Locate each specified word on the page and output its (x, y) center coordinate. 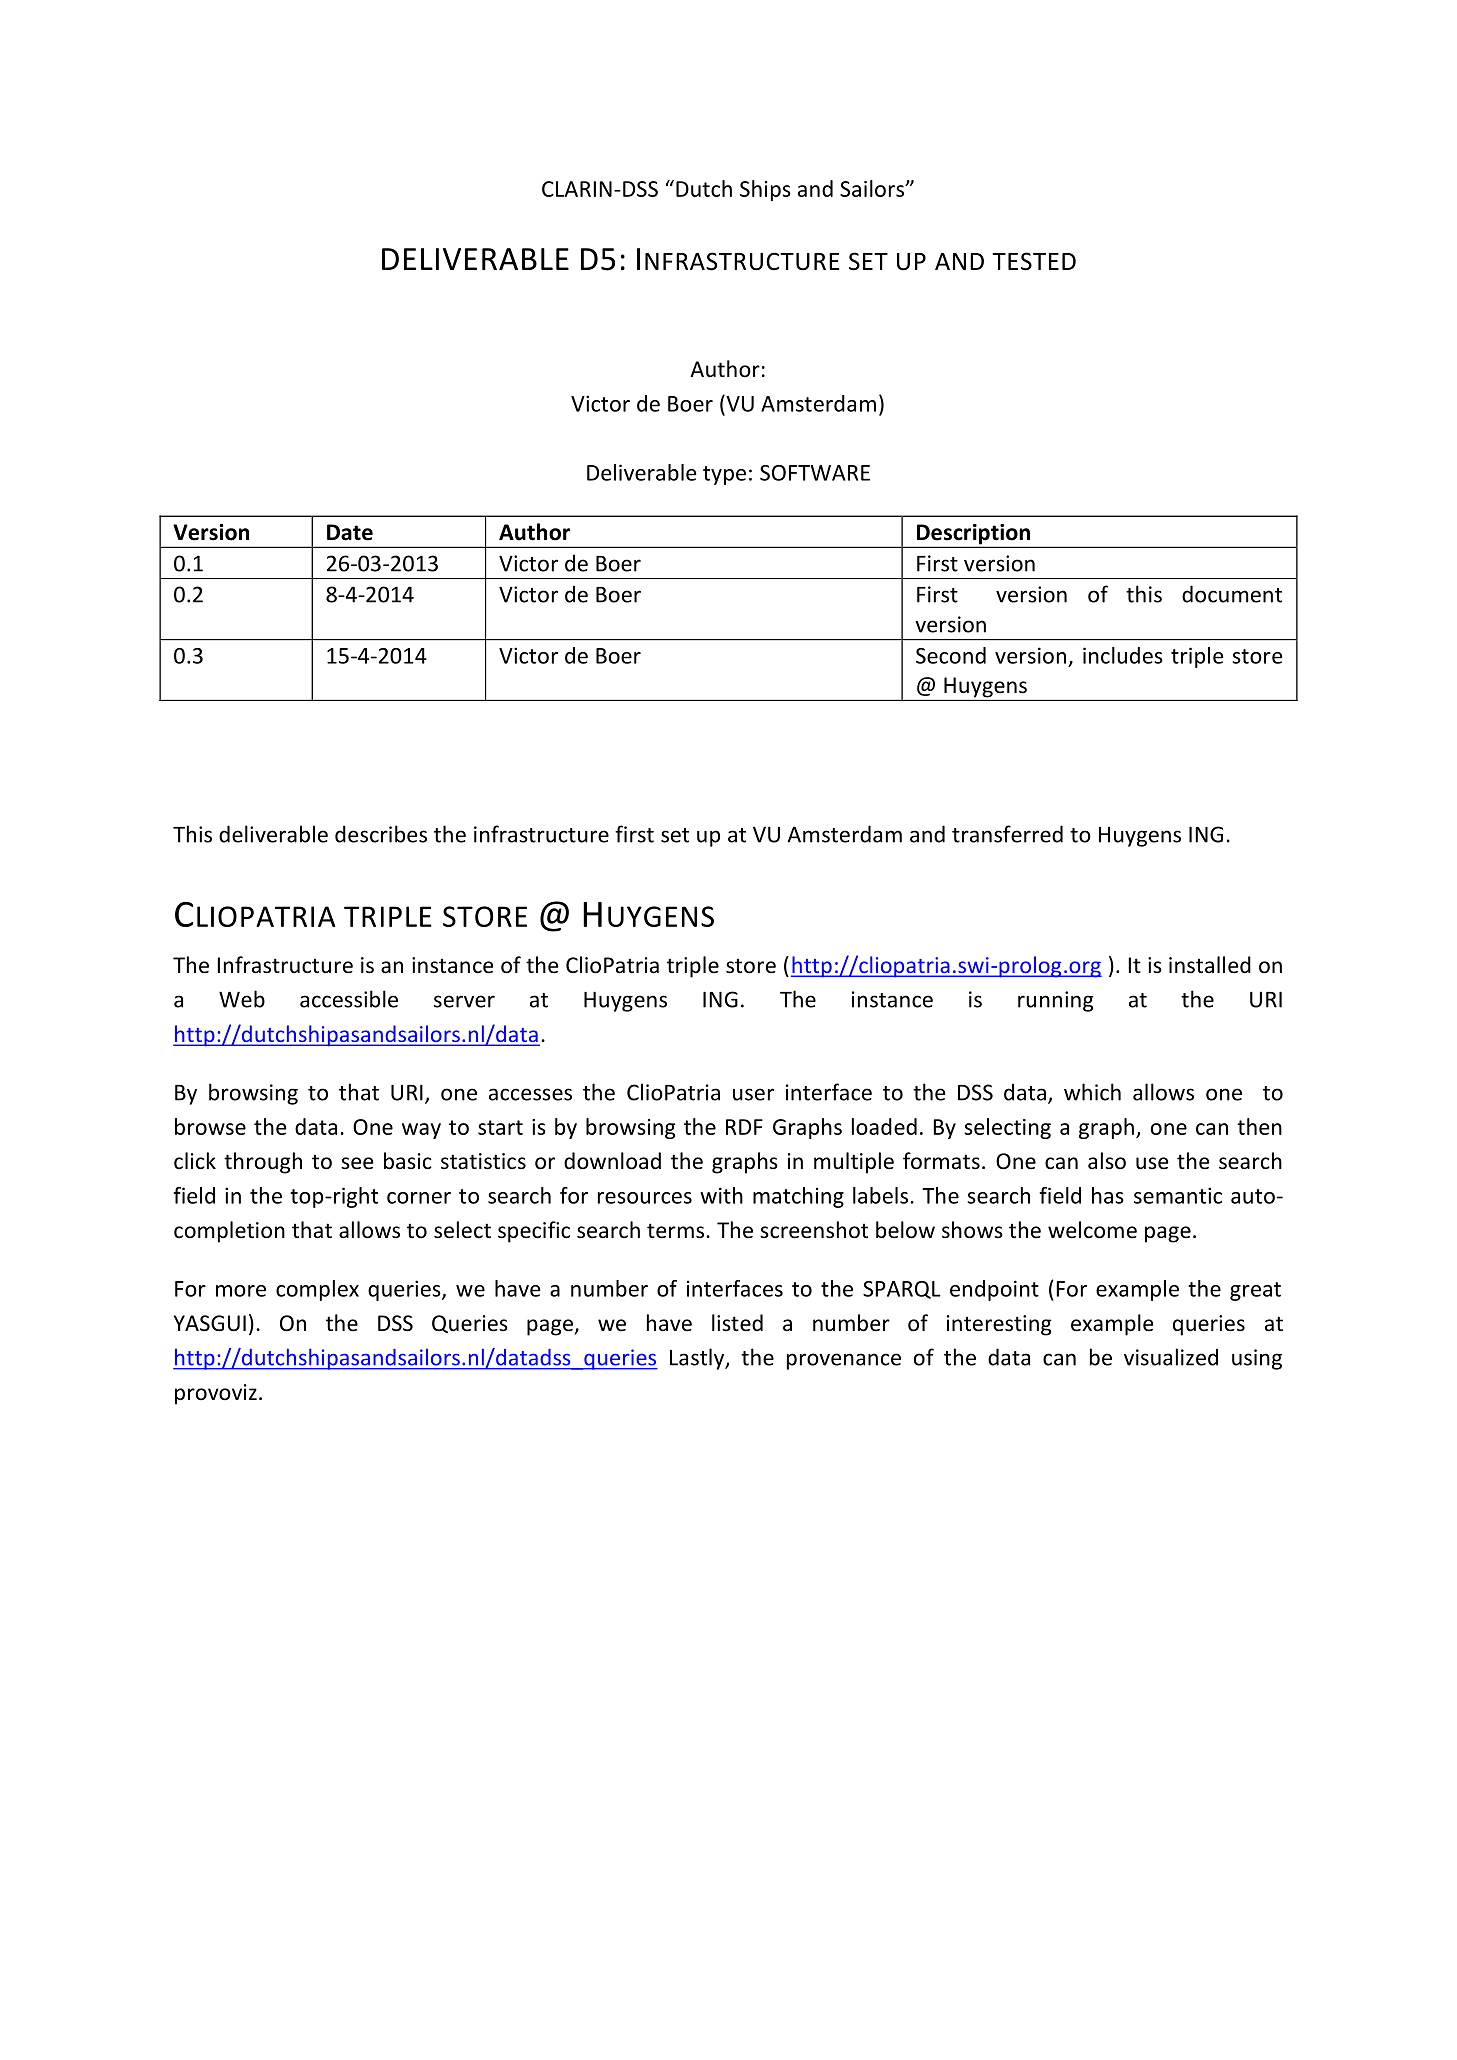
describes (381, 834)
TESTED (1034, 261)
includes (1123, 655)
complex (317, 1290)
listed (737, 1322)
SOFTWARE (815, 473)
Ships (765, 190)
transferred (1007, 834)
